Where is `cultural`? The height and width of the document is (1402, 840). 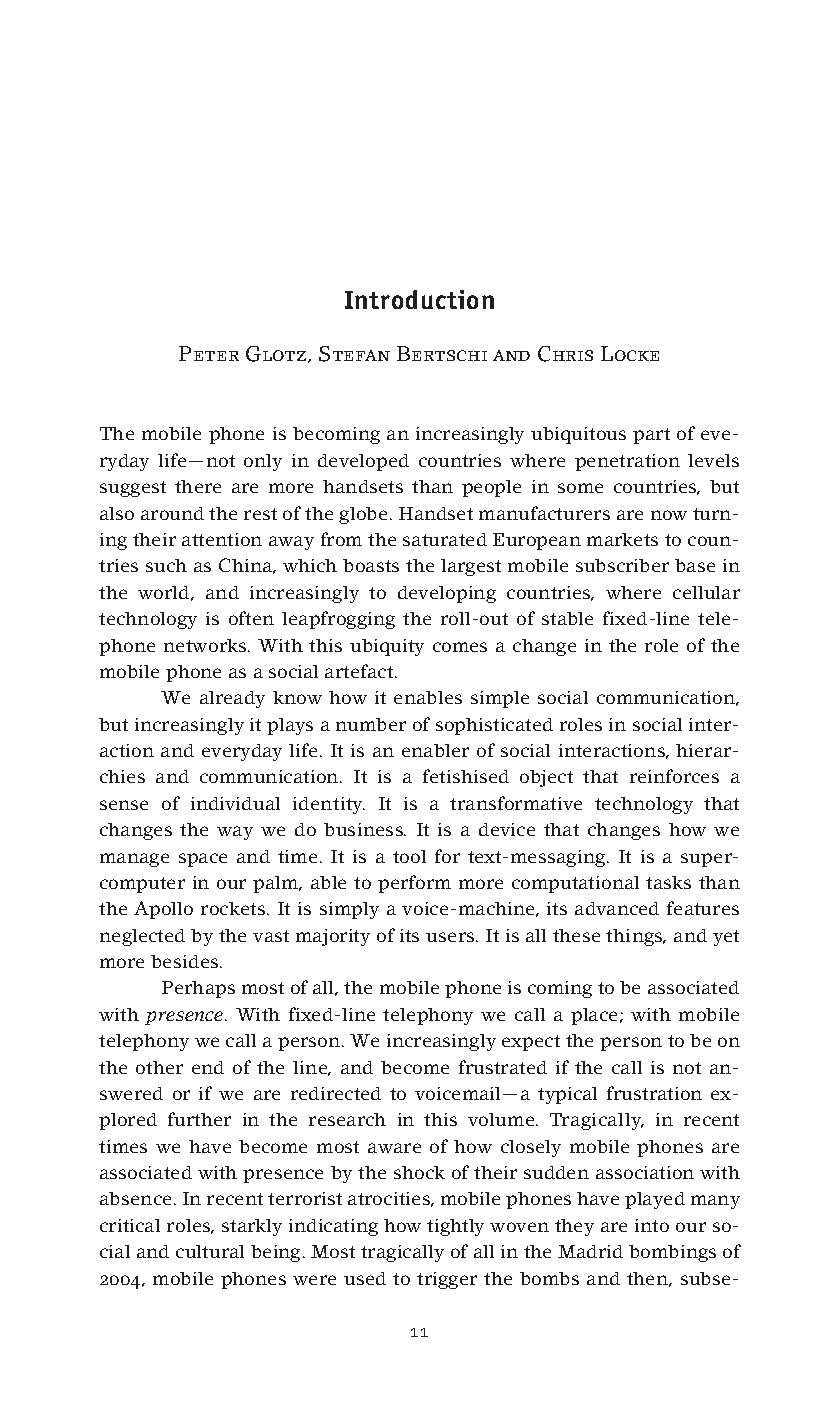
cultural is located at coordinates (210, 1251).
